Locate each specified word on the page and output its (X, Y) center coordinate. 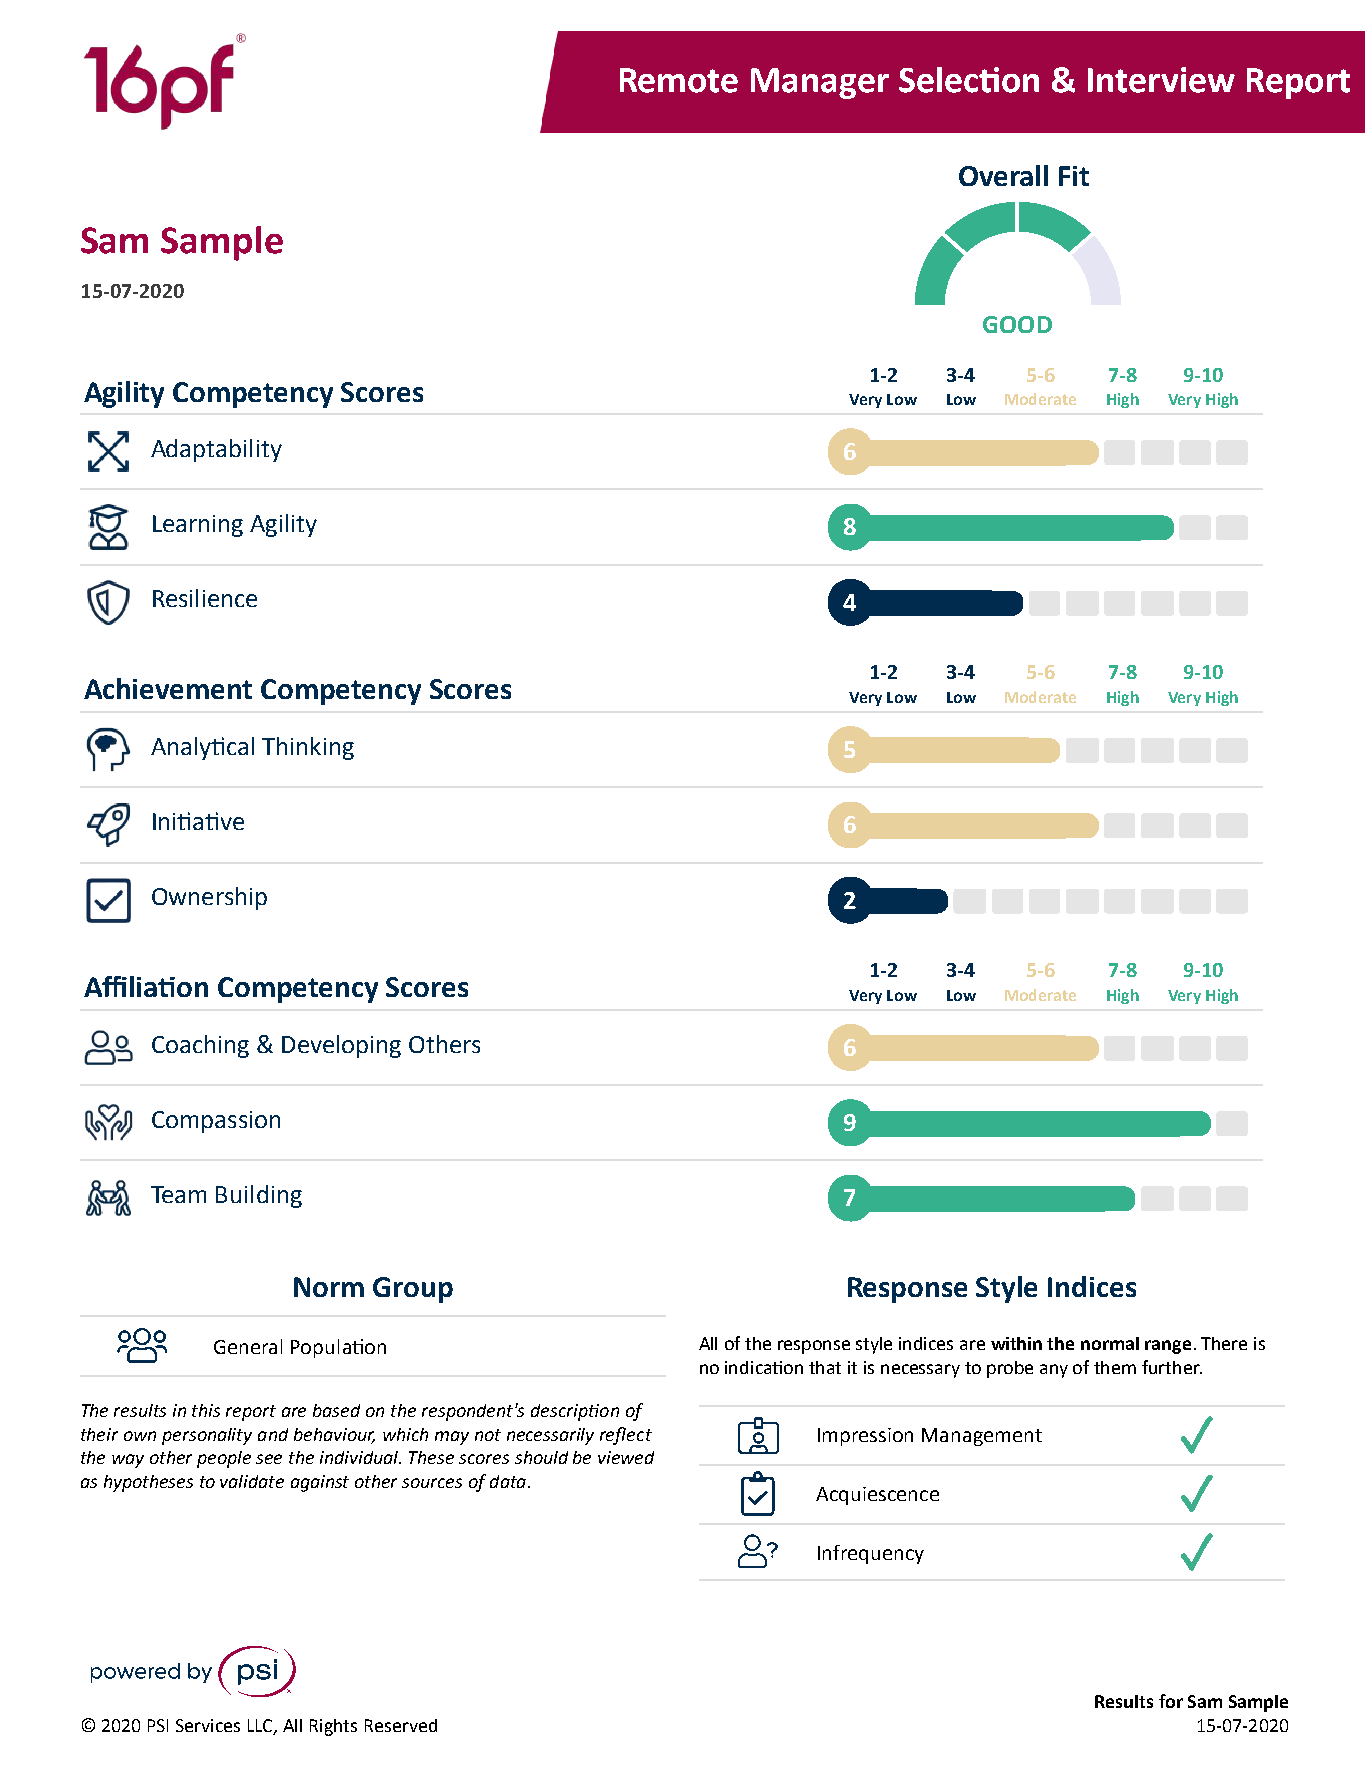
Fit (1074, 176)
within (1016, 1343)
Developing (341, 1046)
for (1171, 1701)
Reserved (401, 1725)
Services (208, 1725)
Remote (679, 80)
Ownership (209, 898)
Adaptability (216, 450)
